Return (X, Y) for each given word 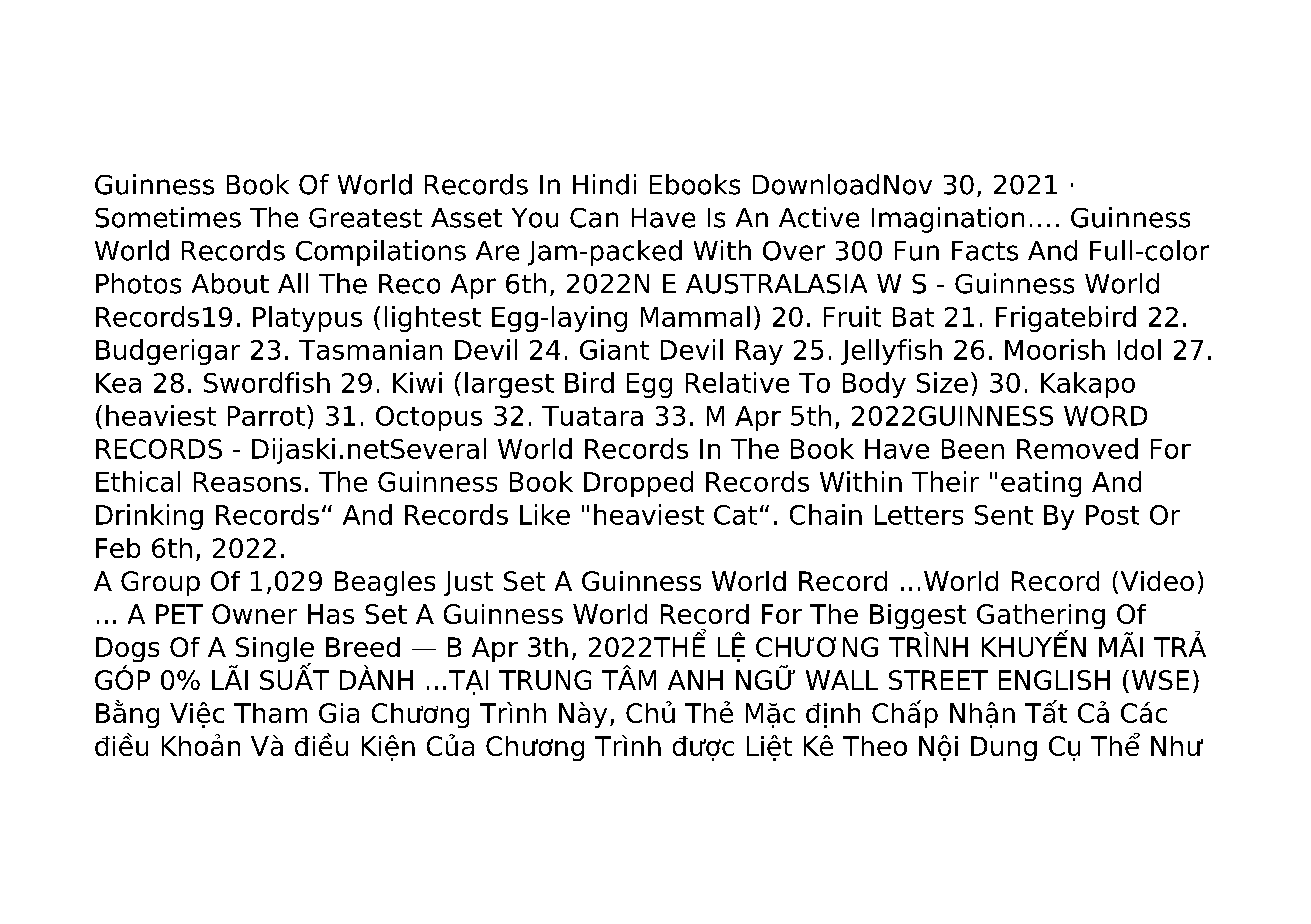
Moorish (1055, 349)
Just (468, 583)
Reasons (247, 482)
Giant (614, 349)
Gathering (1041, 618)
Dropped (638, 484)
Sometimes (168, 217)
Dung (1004, 748)
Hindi (604, 184)
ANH (695, 680)
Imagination (948, 220)
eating (1041, 484)
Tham (270, 713)
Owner (254, 614)
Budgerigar (168, 352)
